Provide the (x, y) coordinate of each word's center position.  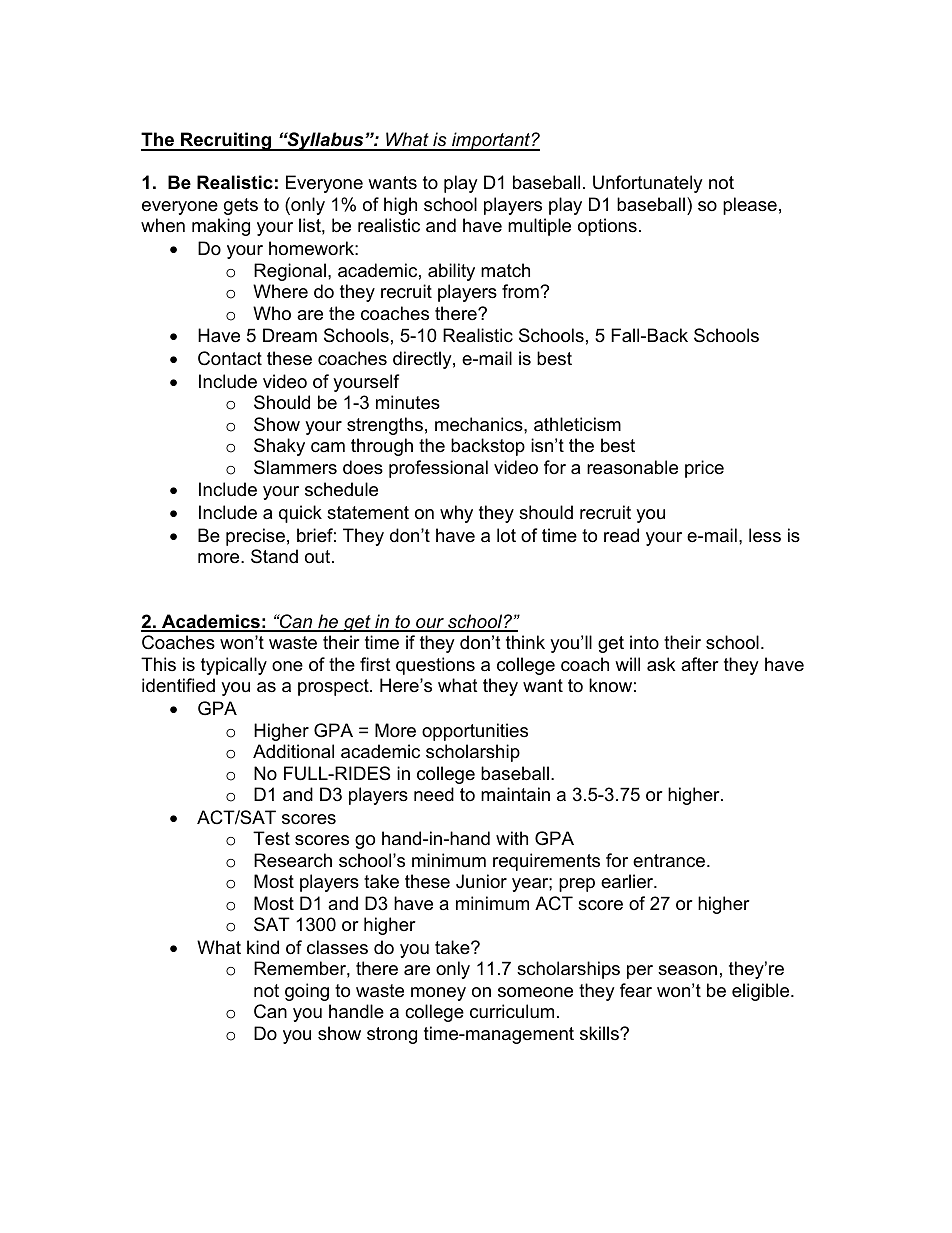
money (438, 994)
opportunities (475, 732)
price (704, 469)
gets (241, 206)
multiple (539, 227)
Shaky (279, 447)
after (700, 664)
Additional (293, 751)
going (307, 992)
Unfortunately (648, 184)
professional (438, 469)
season (687, 970)
